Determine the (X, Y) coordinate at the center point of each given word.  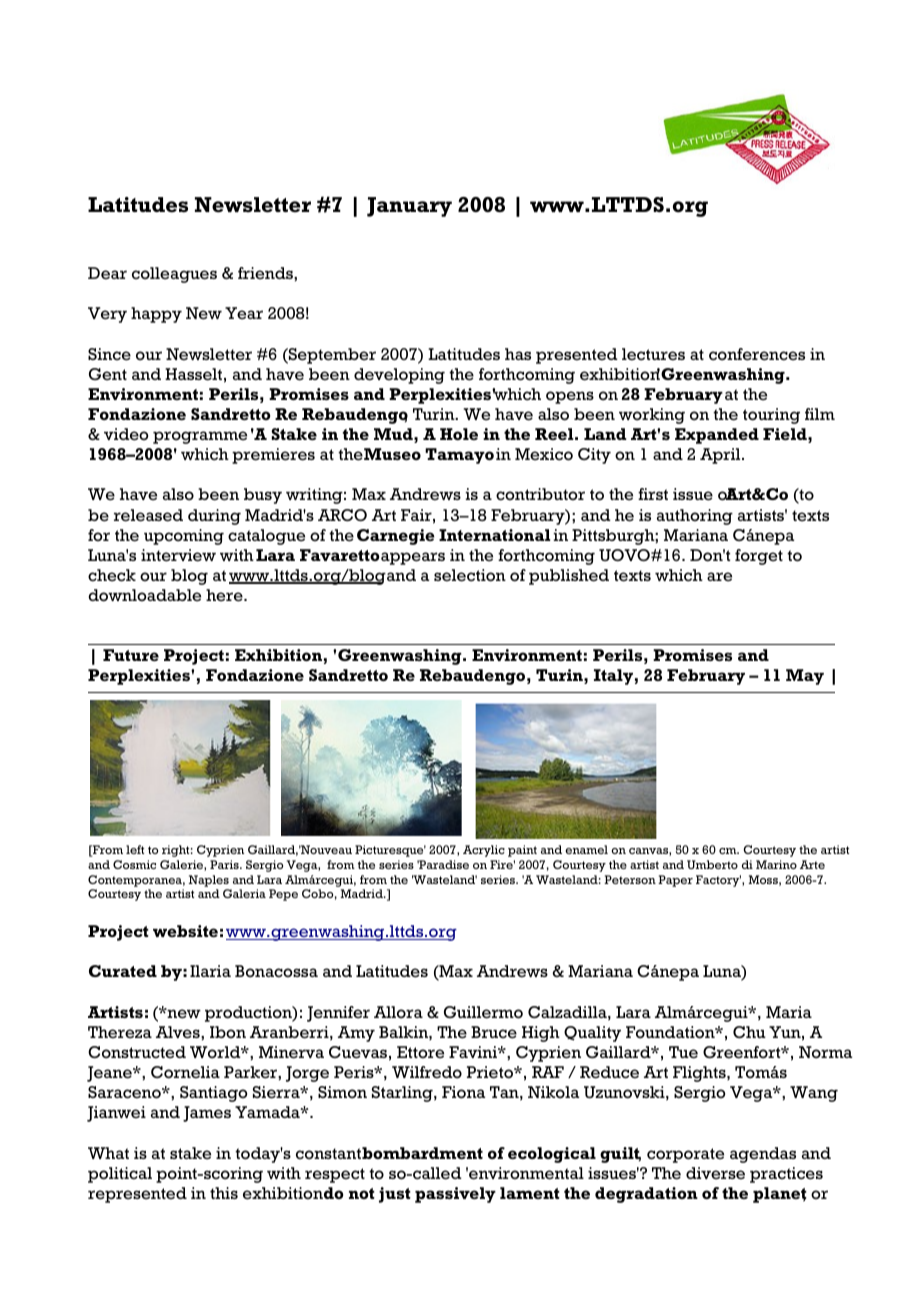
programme (200, 437)
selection (470, 575)
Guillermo (483, 1012)
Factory (718, 881)
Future (131, 655)
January (409, 207)
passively (455, 1195)
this (224, 1193)
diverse (715, 1173)
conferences (757, 354)
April (721, 456)
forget (759, 557)
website (185, 931)
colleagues (174, 275)
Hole (459, 434)
